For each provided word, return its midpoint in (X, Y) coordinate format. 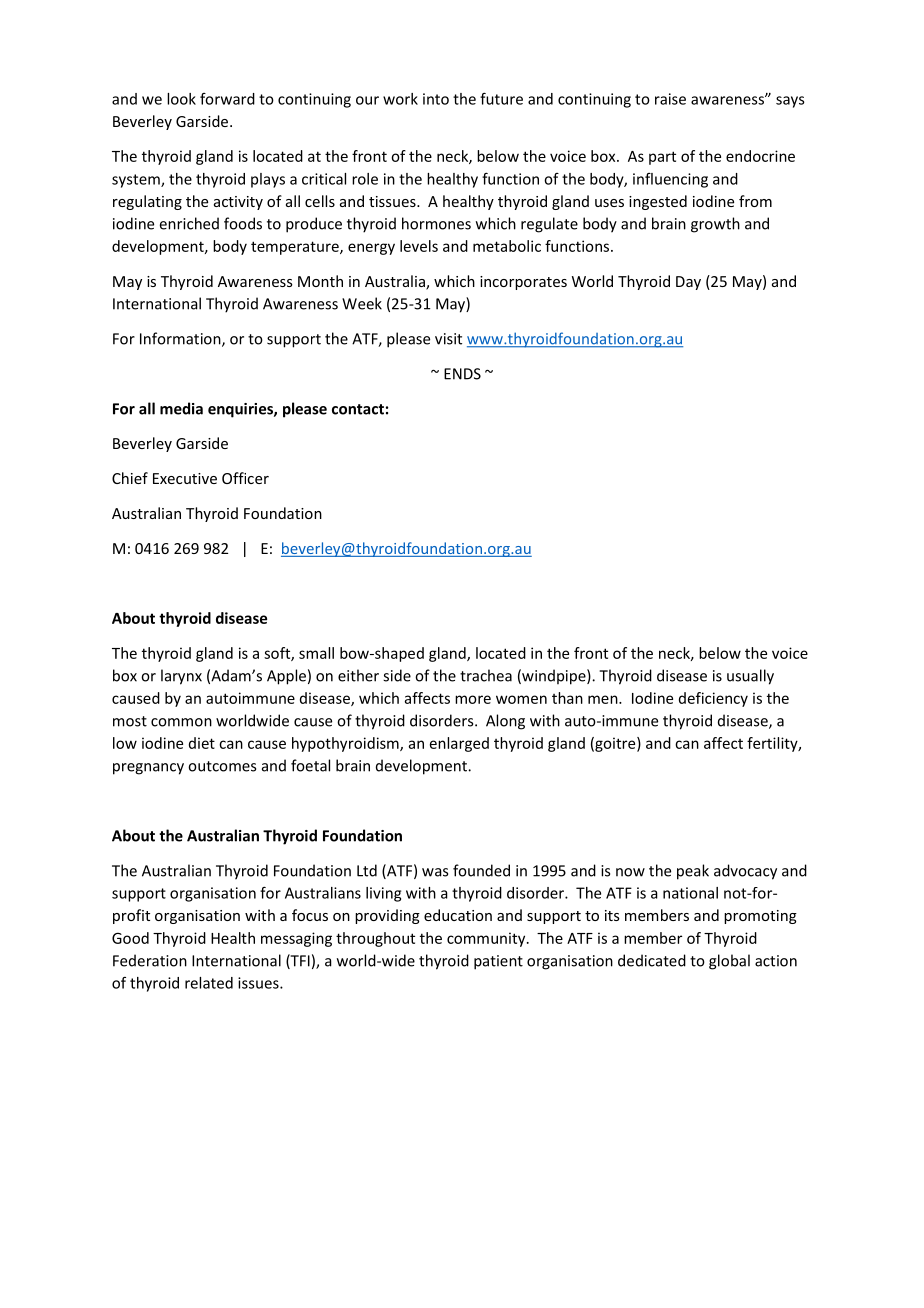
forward (227, 99)
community (487, 939)
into (436, 99)
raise (670, 99)
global (729, 962)
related (209, 983)
